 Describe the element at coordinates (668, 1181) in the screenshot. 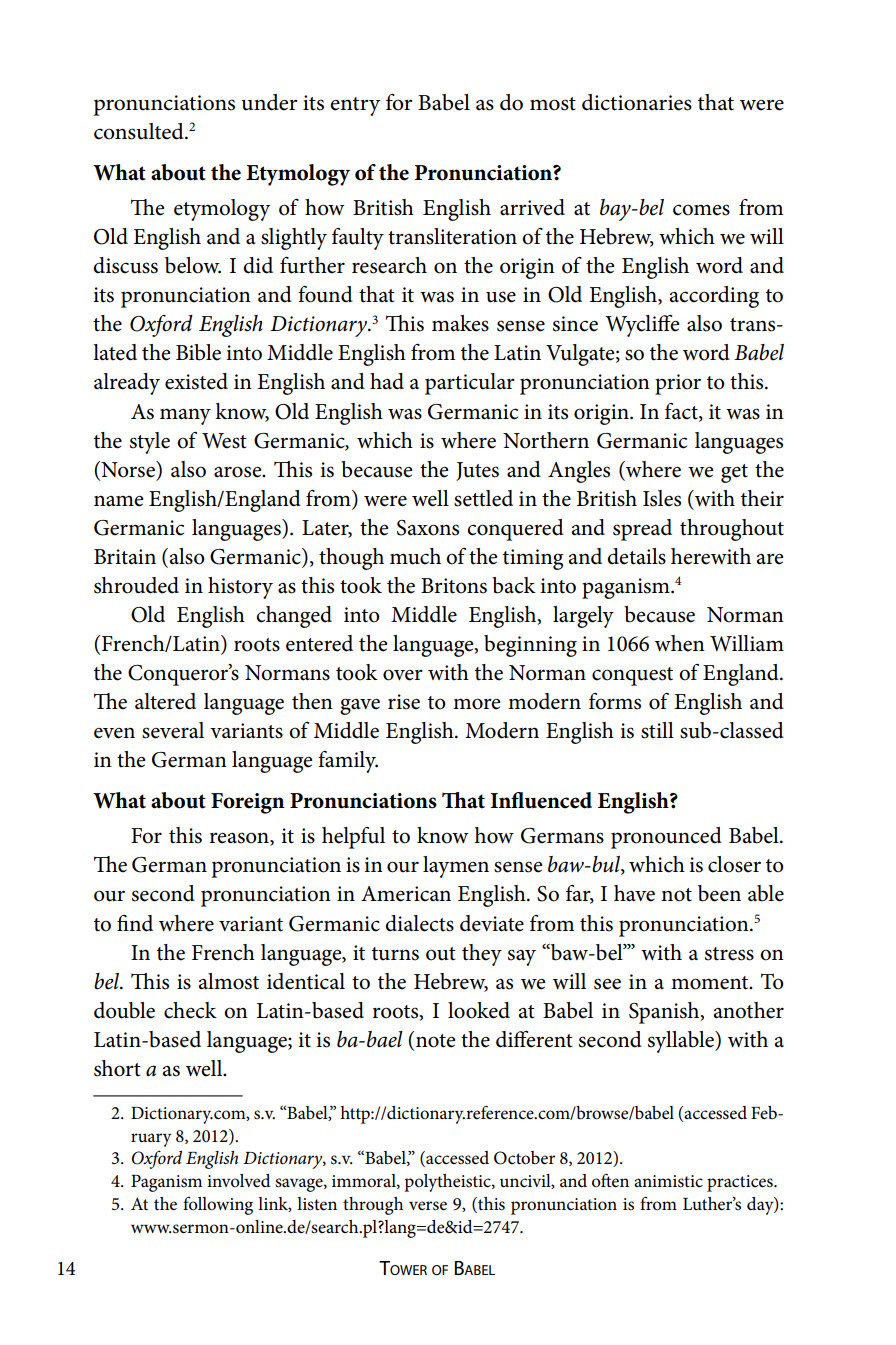

I see `animistic` at that location.
